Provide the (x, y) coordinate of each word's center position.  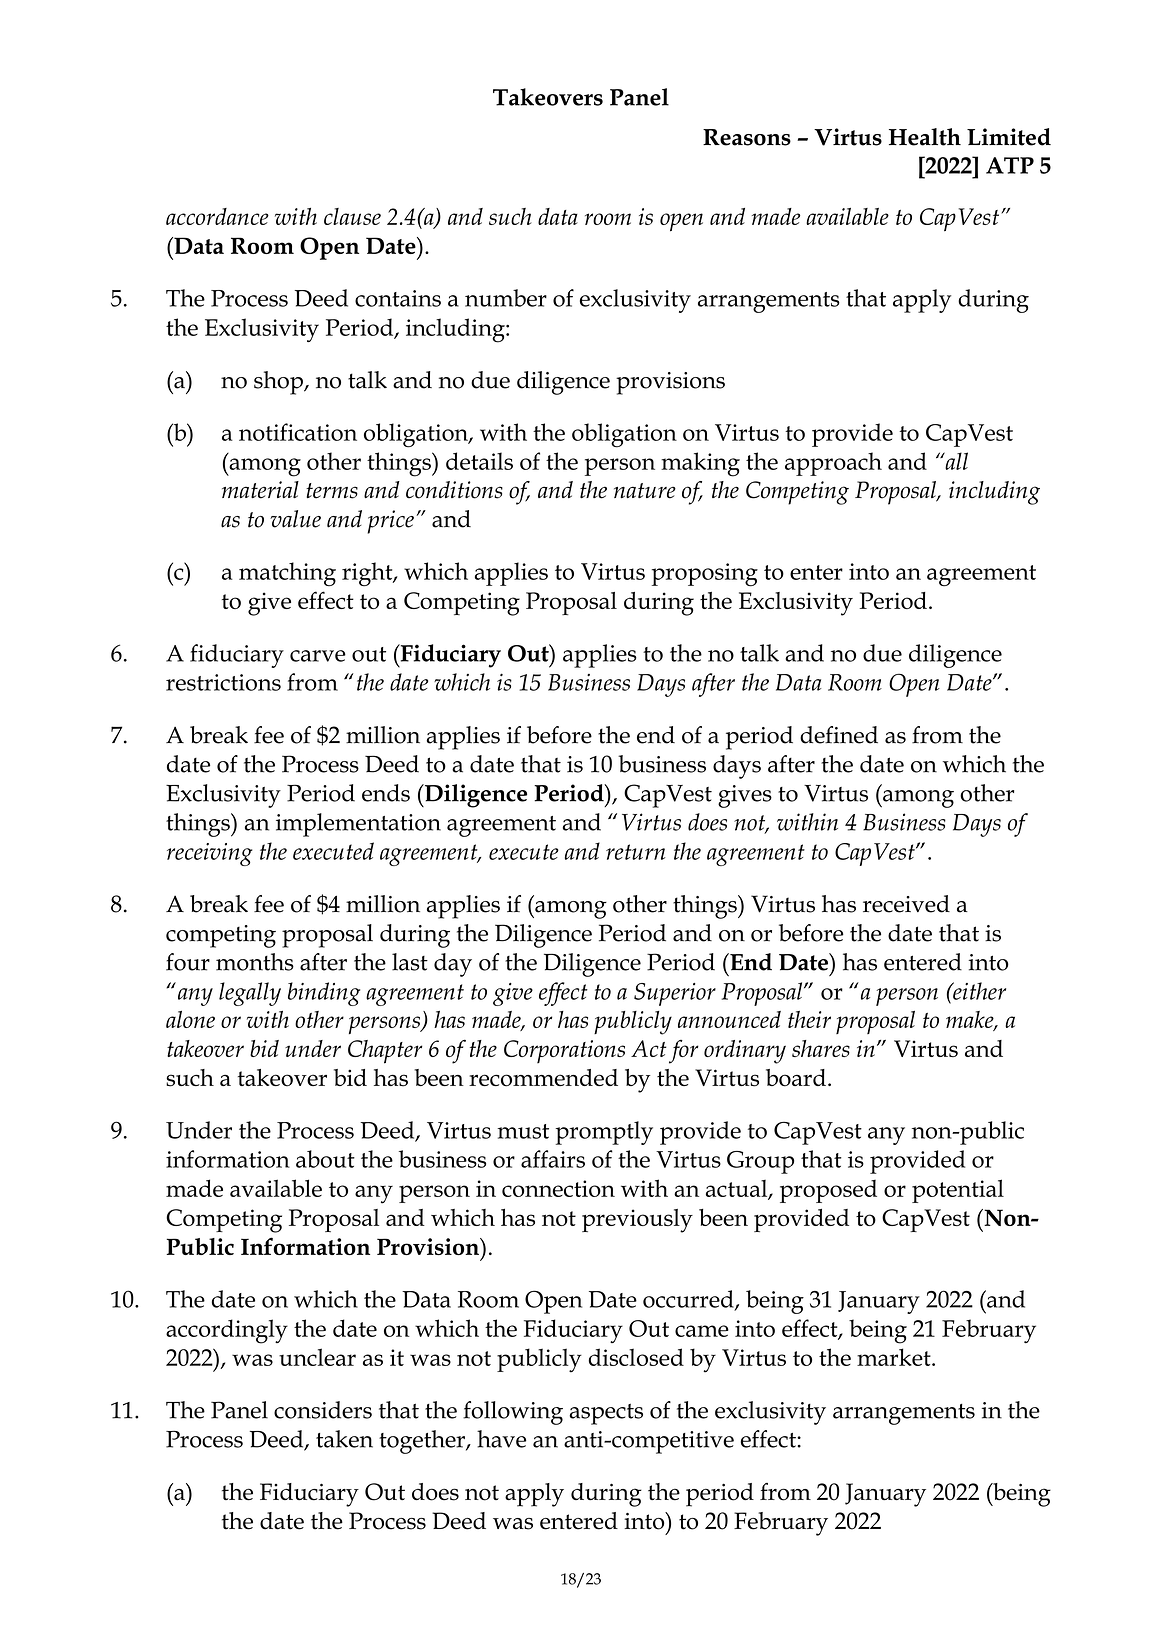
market (895, 1357)
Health (925, 137)
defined (839, 735)
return (636, 852)
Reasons (747, 137)
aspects (606, 1414)
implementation (358, 825)
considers (323, 1410)
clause (352, 216)
